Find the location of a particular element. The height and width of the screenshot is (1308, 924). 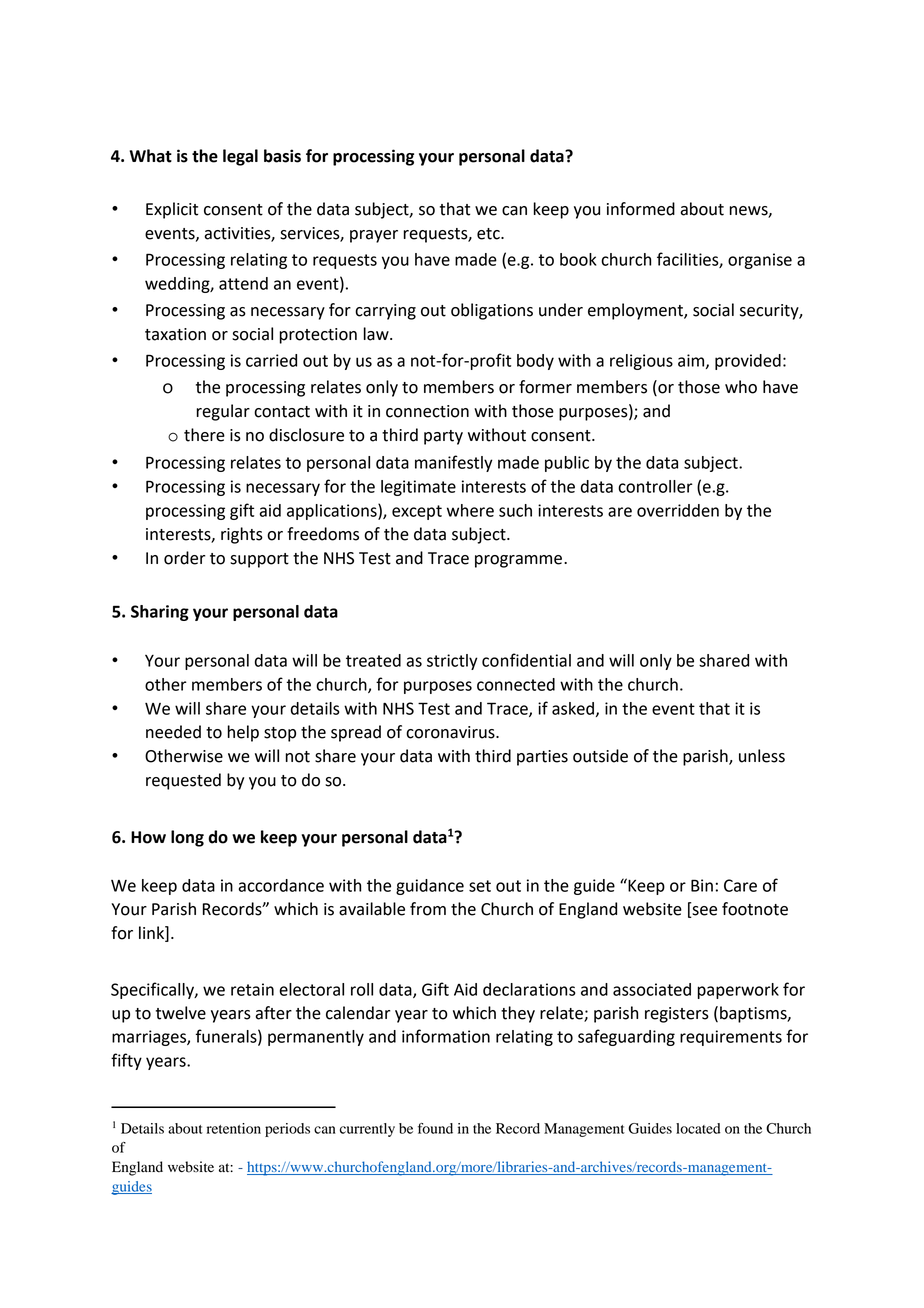

located is located at coordinates (698, 1128).
